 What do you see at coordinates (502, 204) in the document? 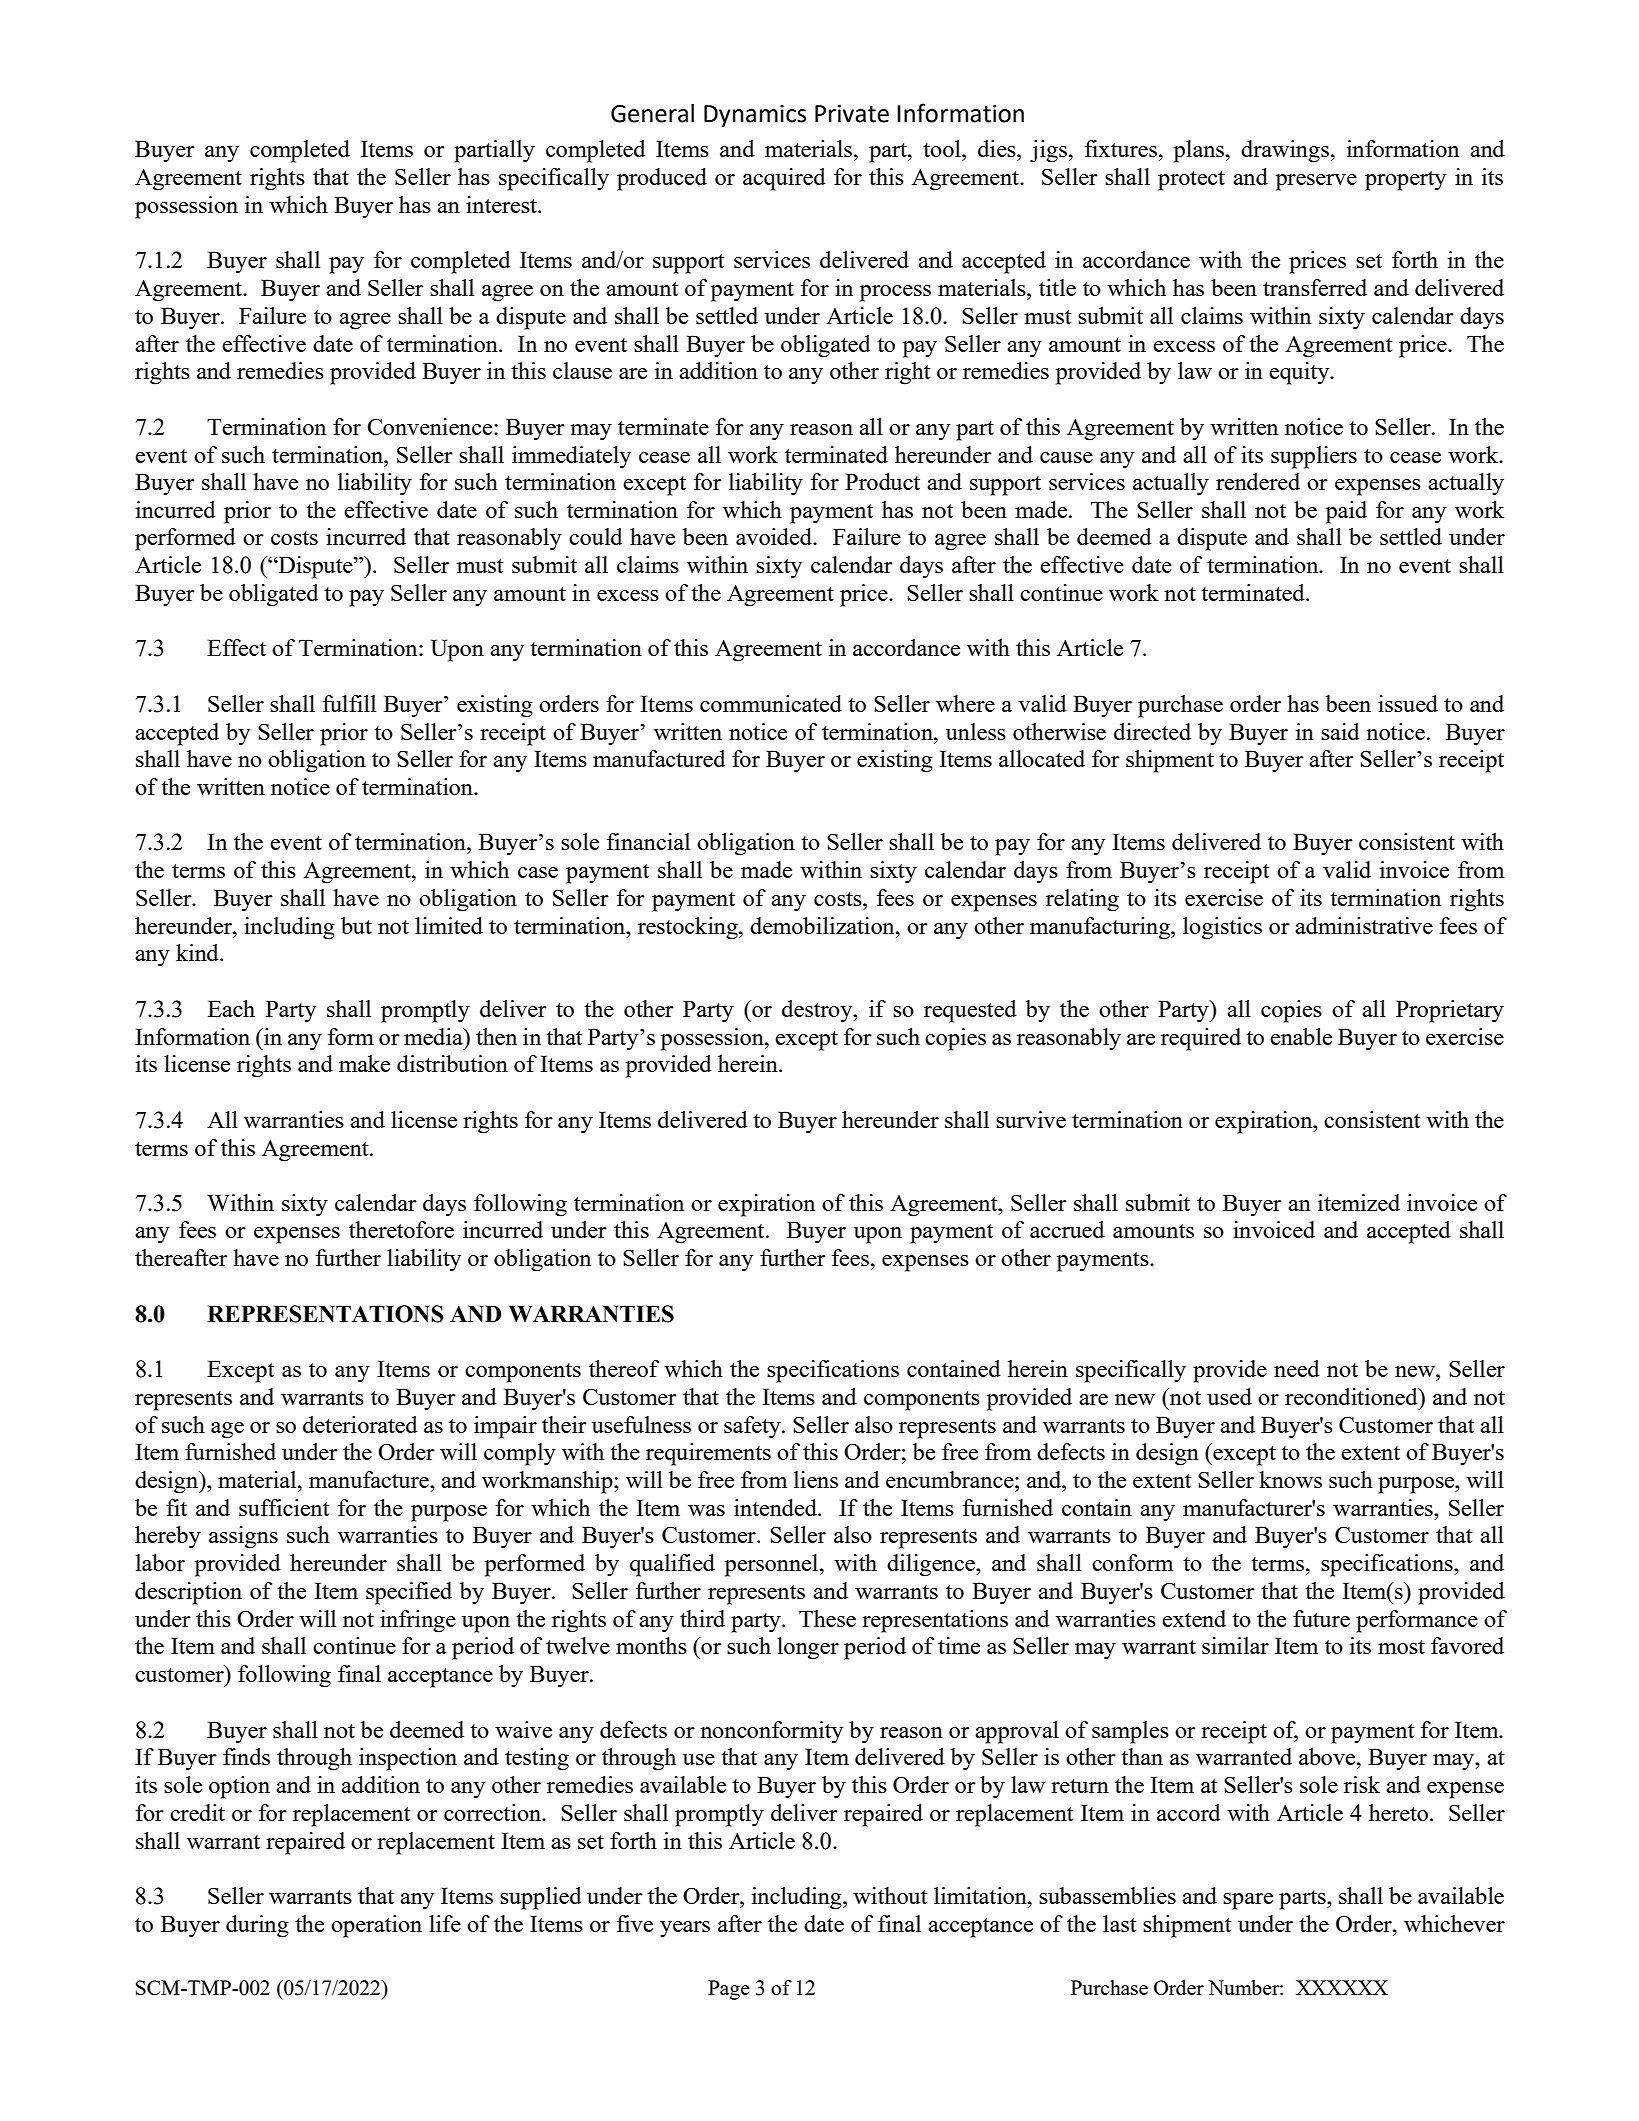
I see `interest` at bounding box center [502, 204].
